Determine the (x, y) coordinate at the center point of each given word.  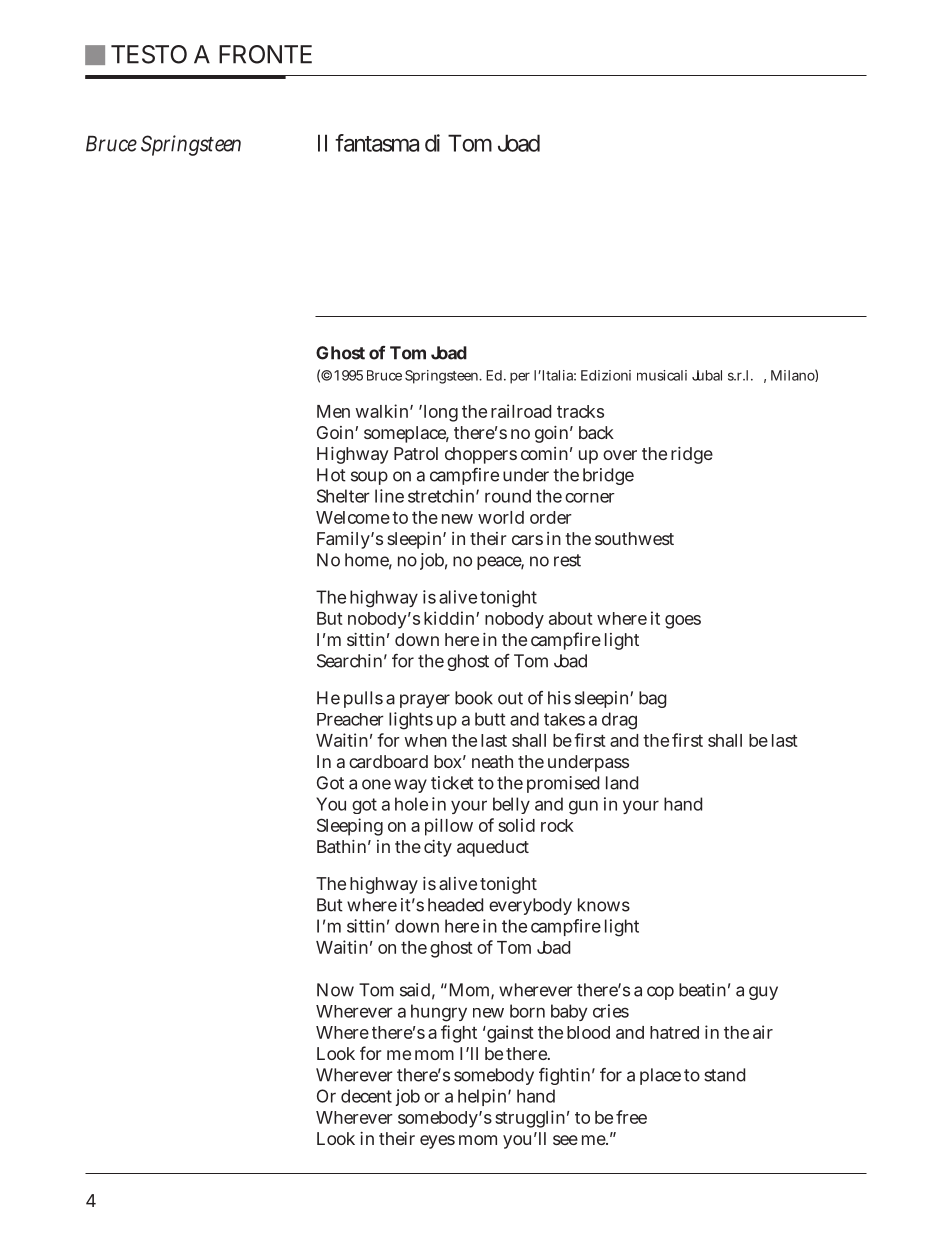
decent (366, 1096)
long (439, 413)
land (622, 783)
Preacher (350, 719)
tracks (580, 411)
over (620, 455)
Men (333, 411)
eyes (437, 1142)
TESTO (149, 54)
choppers (481, 455)
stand (724, 1075)
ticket (452, 783)
